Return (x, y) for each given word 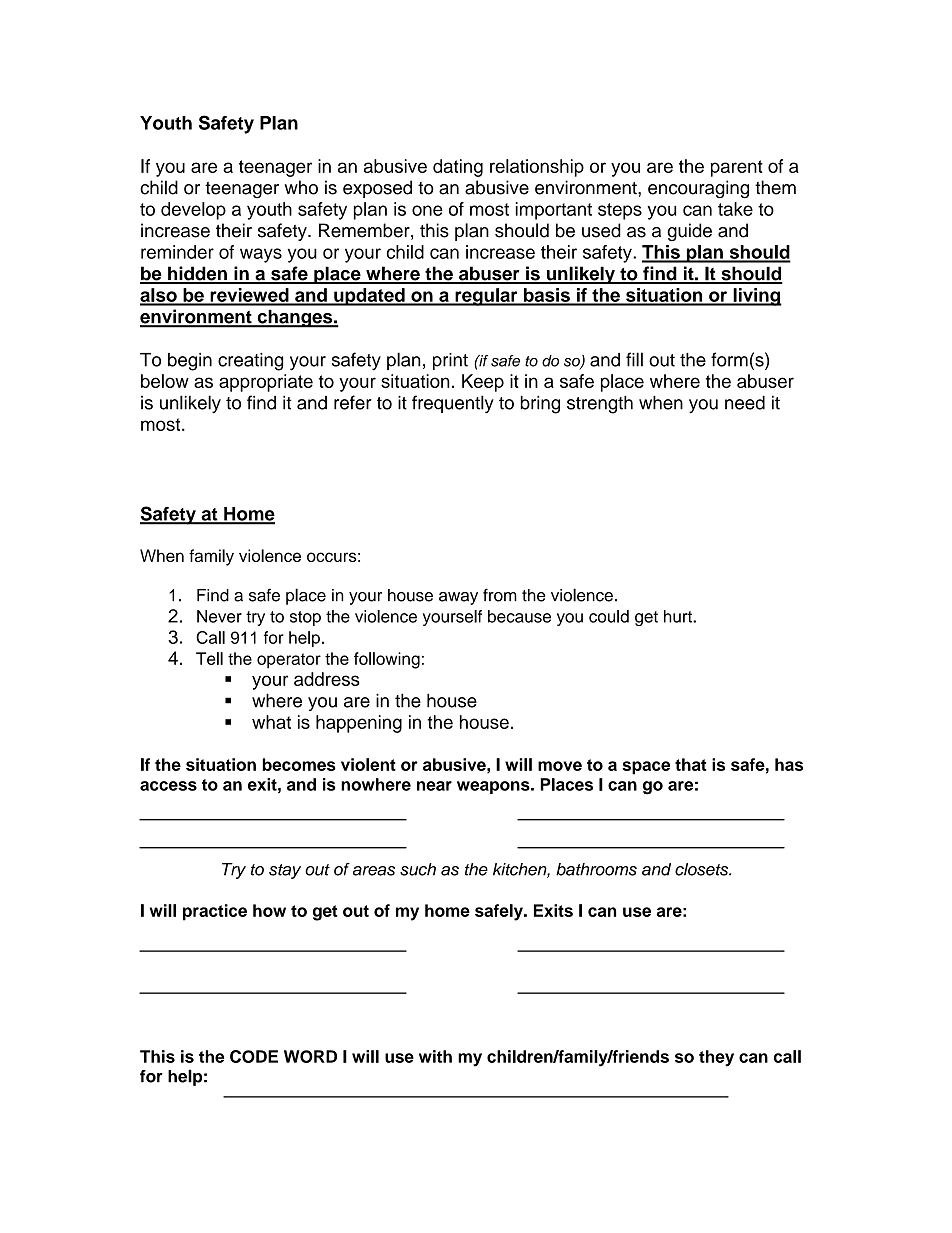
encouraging (698, 189)
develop (193, 211)
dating (458, 168)
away (458, 598)
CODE (254, 1056)
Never (219, 616)
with (435, 1056)
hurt (679, 616)
